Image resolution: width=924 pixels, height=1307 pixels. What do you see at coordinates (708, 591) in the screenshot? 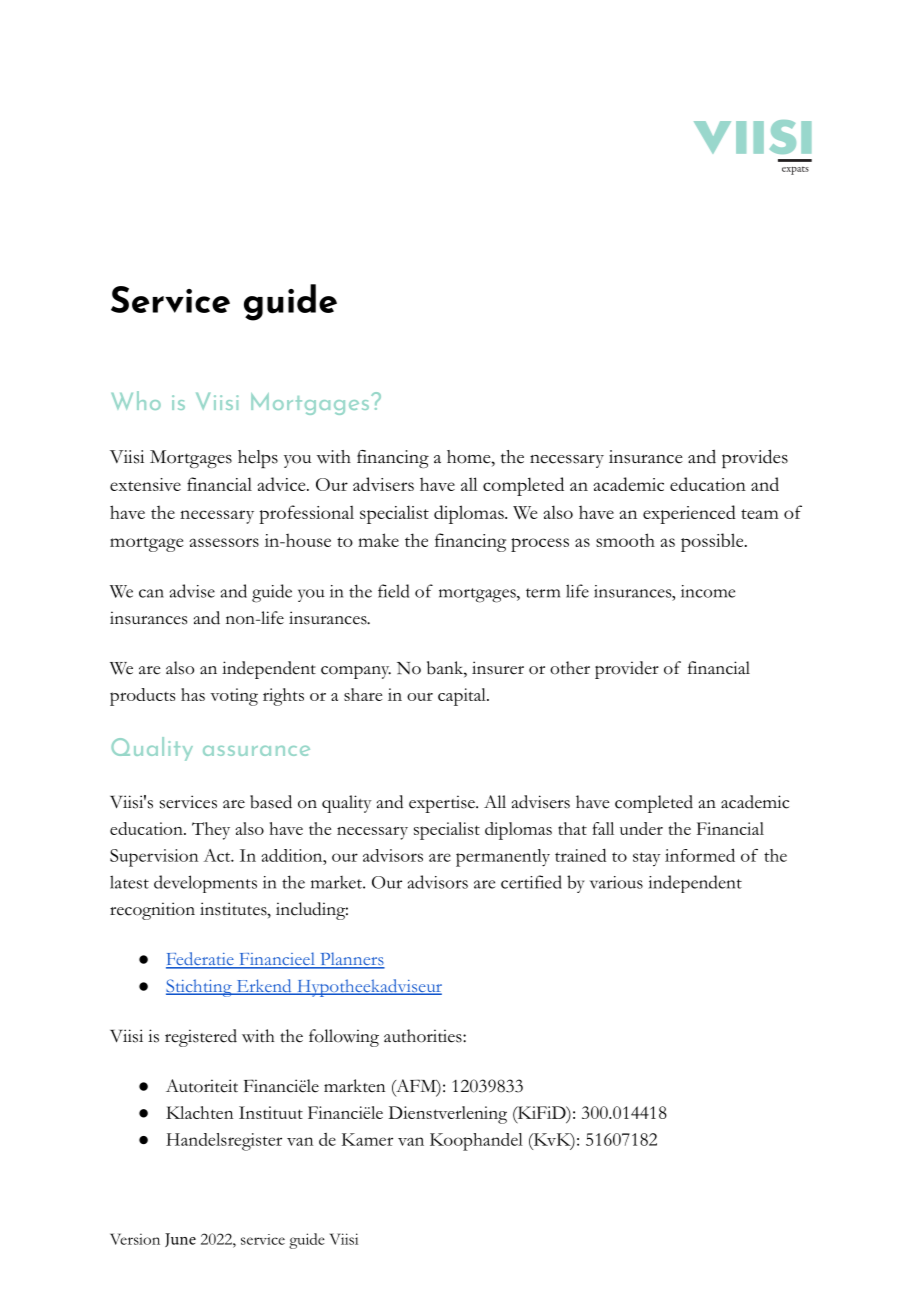
I see `income` at bounding box center [708, 591].
